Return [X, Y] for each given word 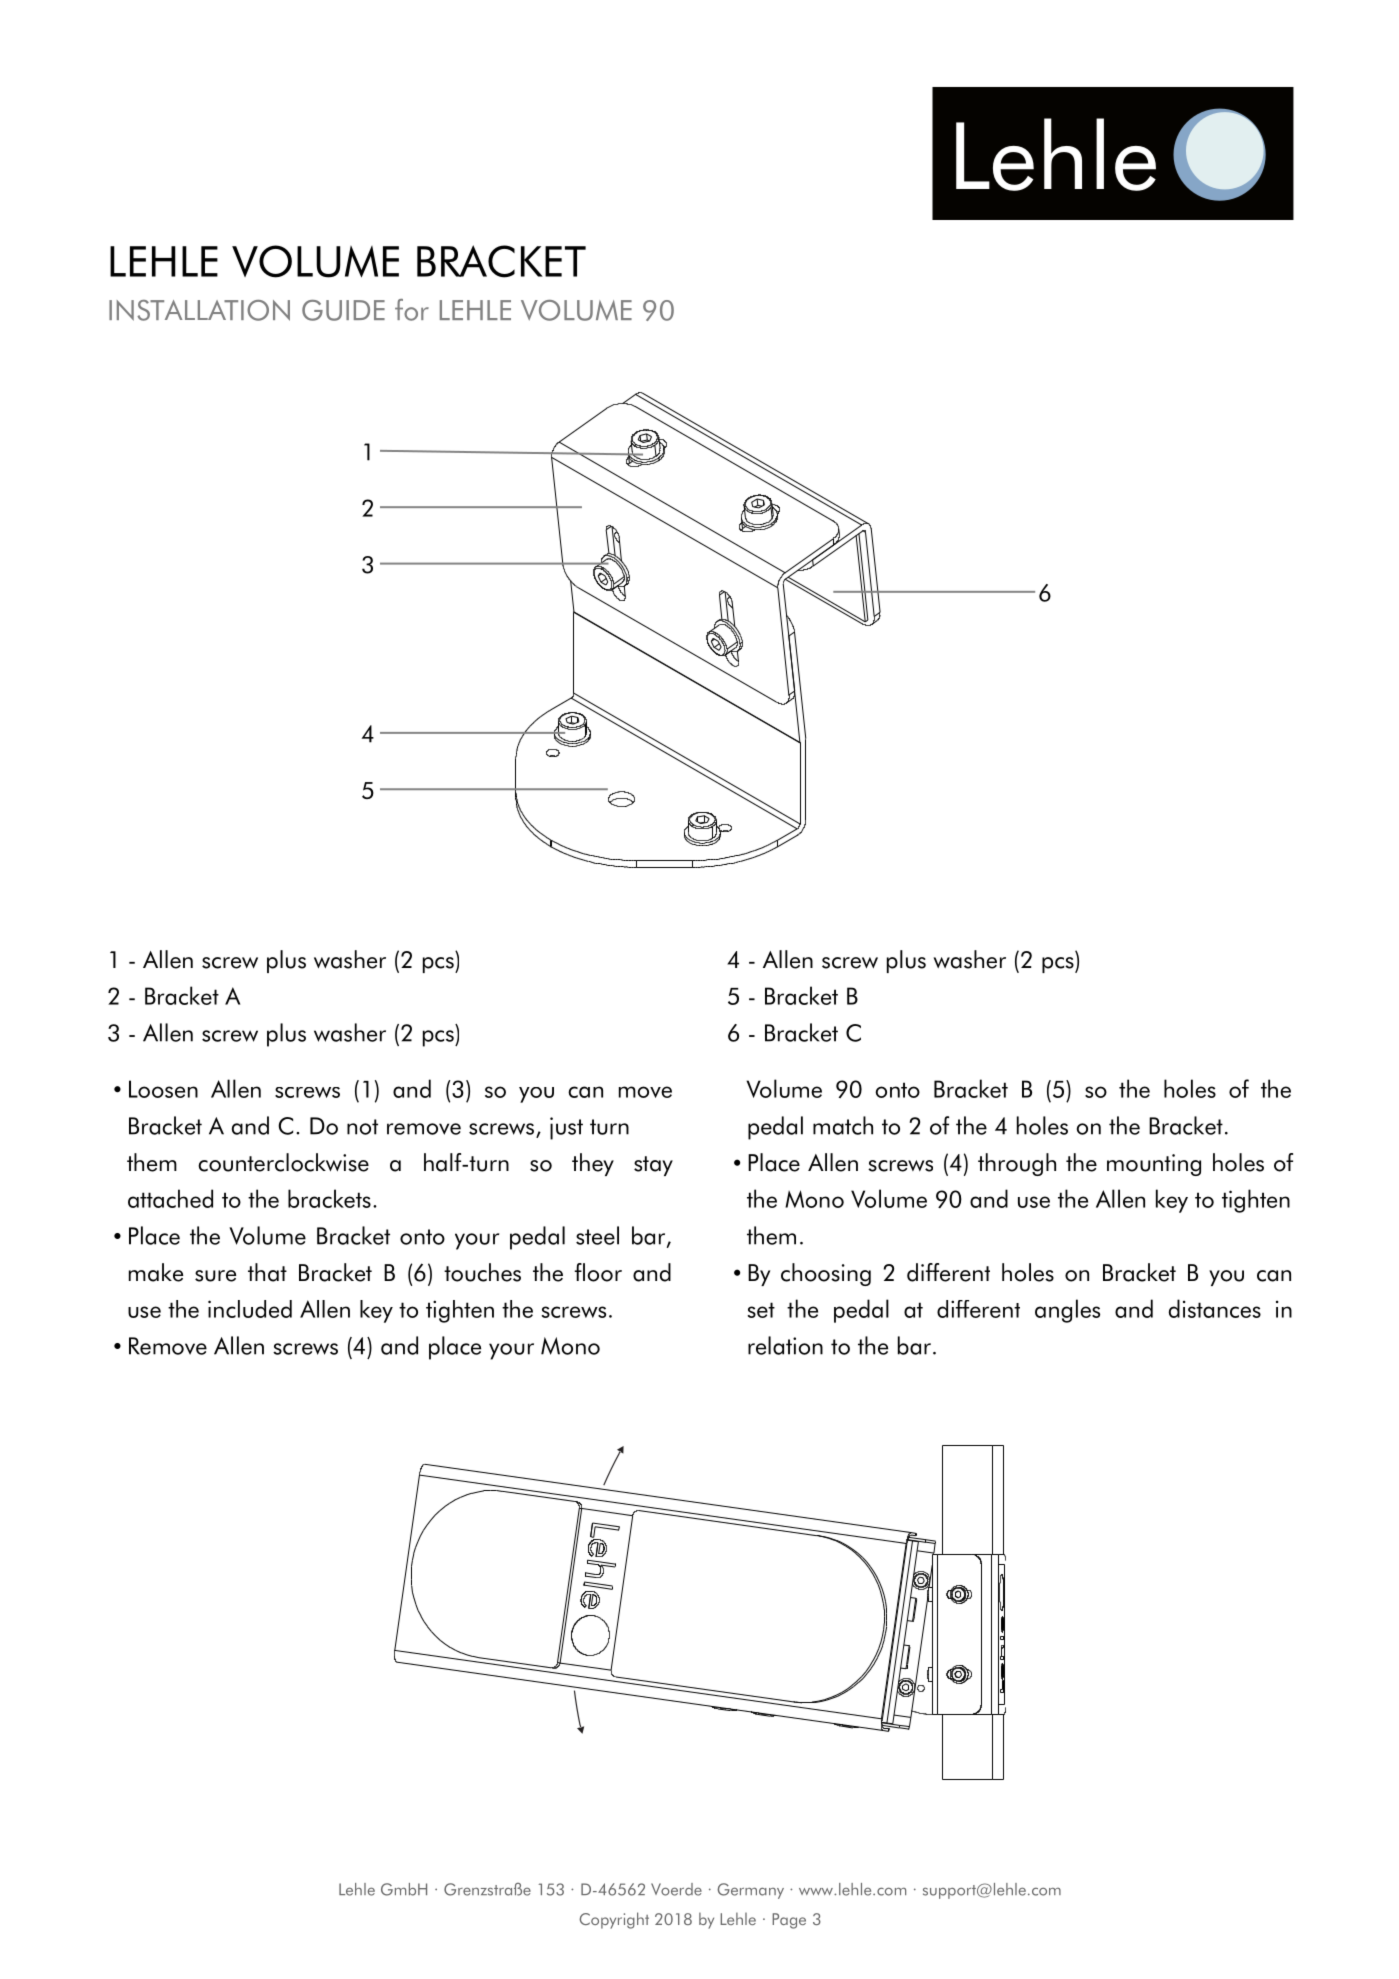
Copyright [614, 1920]
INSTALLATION [199, 310]
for [412, 310]
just [566, 1128]
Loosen [163, 1089]
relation [785, 1345]
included [250, 1309]
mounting [1154, 1165]
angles [1067, 1311]
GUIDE [343, 310]
